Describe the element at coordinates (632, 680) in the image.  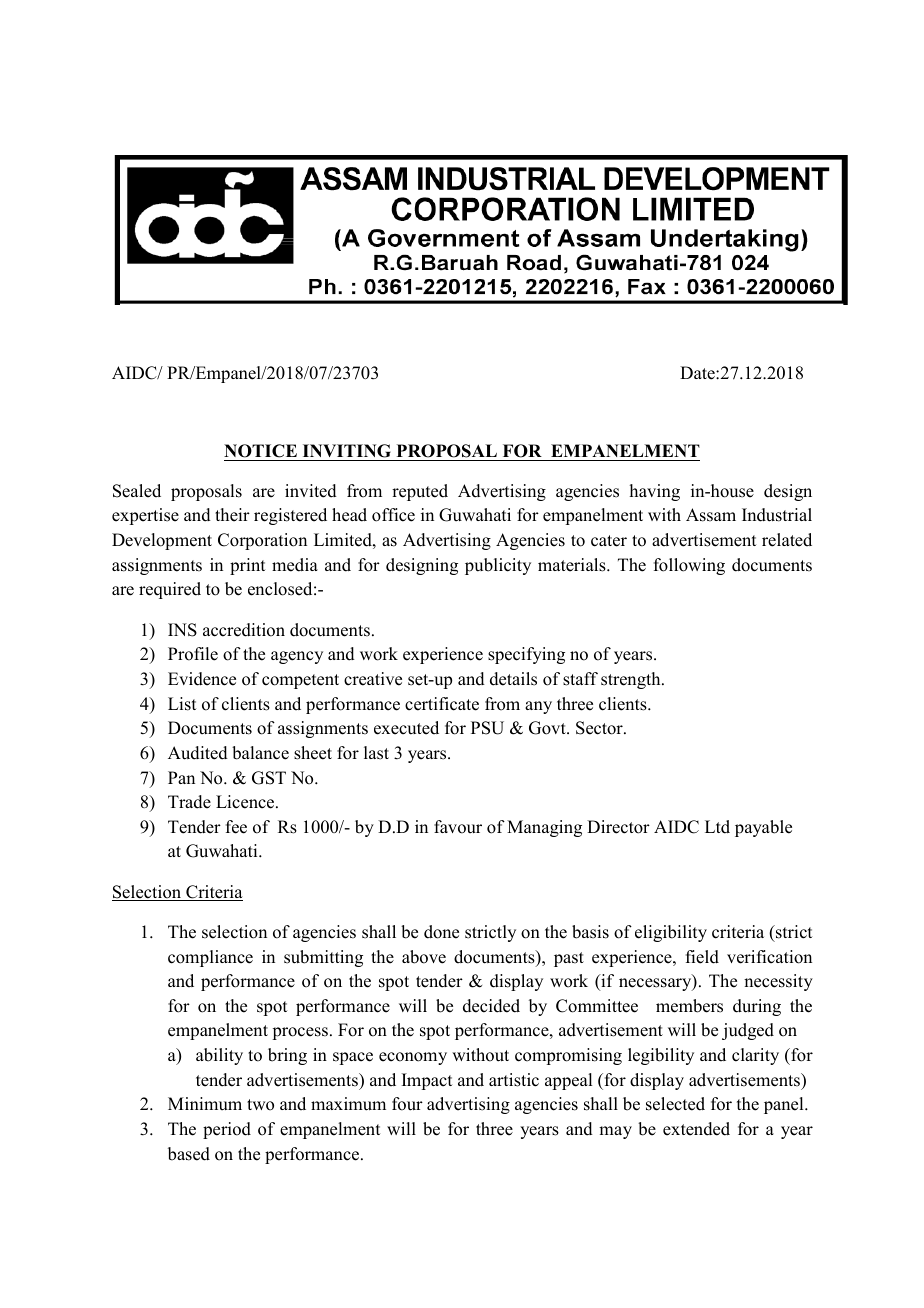
I see `strength` at that location.
